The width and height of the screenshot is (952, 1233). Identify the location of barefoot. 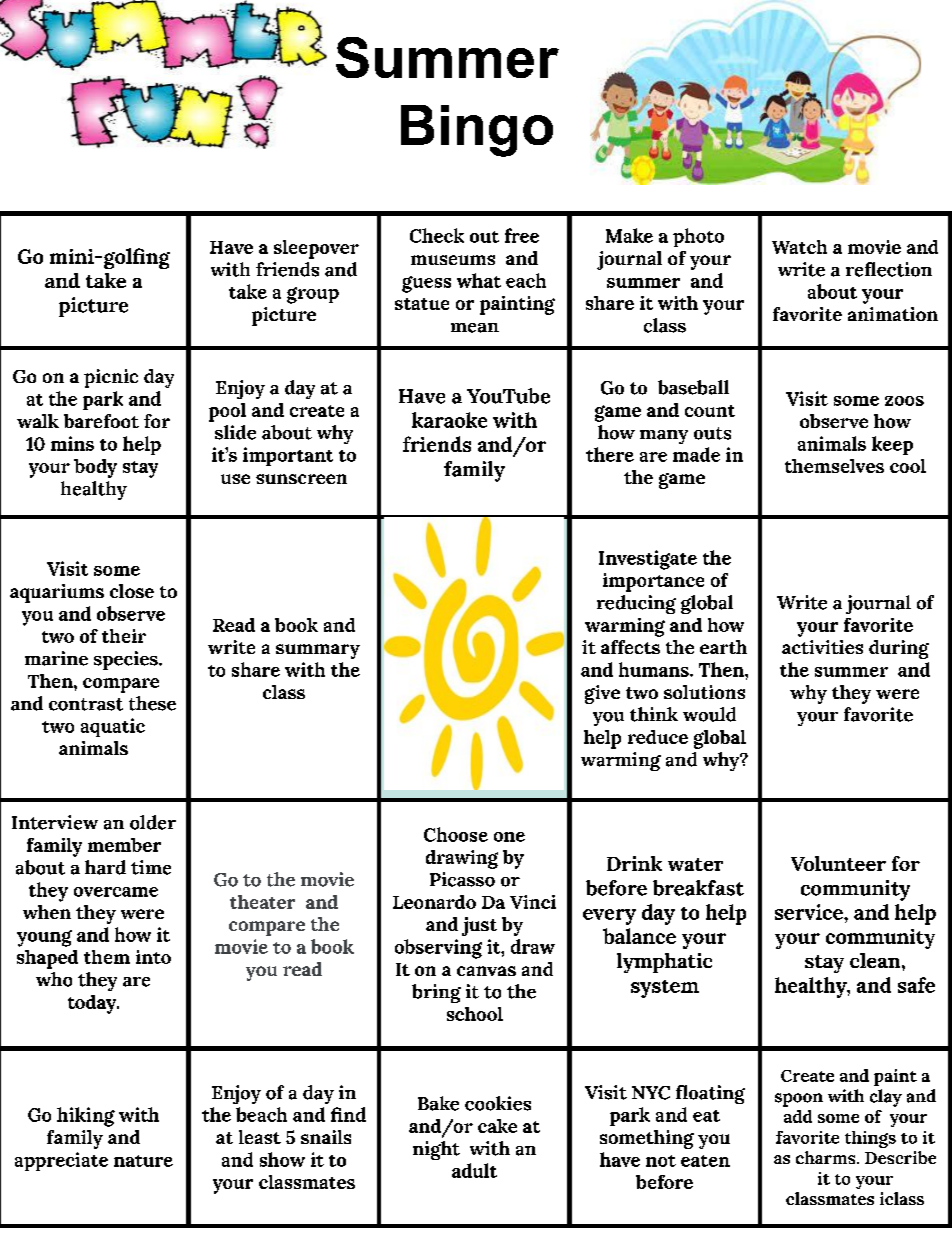
(101, 421).
